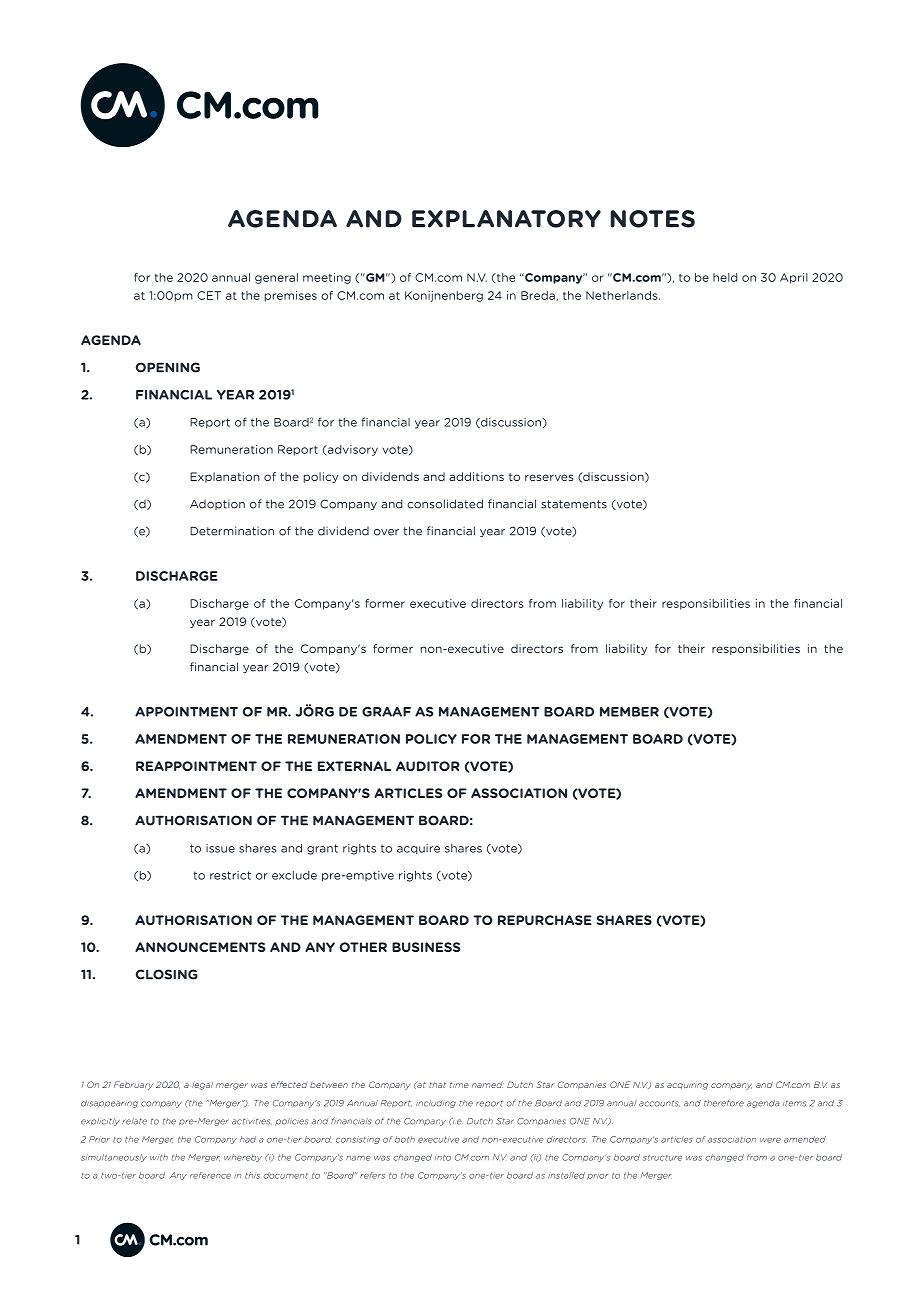 Image resolution: width=924 pixels, height=1297 pixels. I want to click on with, so click(159, 1157).
